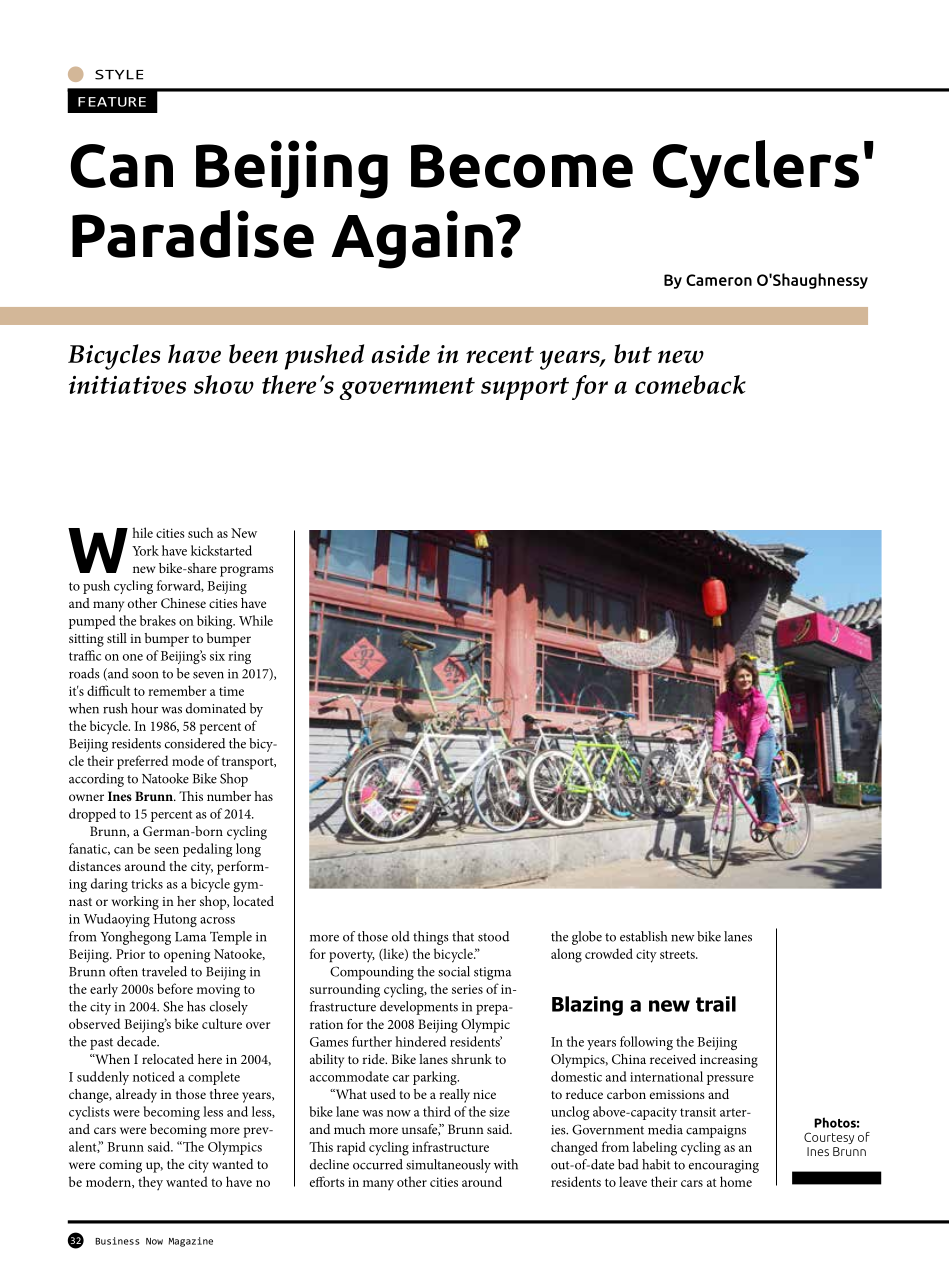 This screenshot has width=949, height=1288. What do you see at coordinates (175, 988) in the screenshot?
I see `before` at bounding box center [175, 988].
